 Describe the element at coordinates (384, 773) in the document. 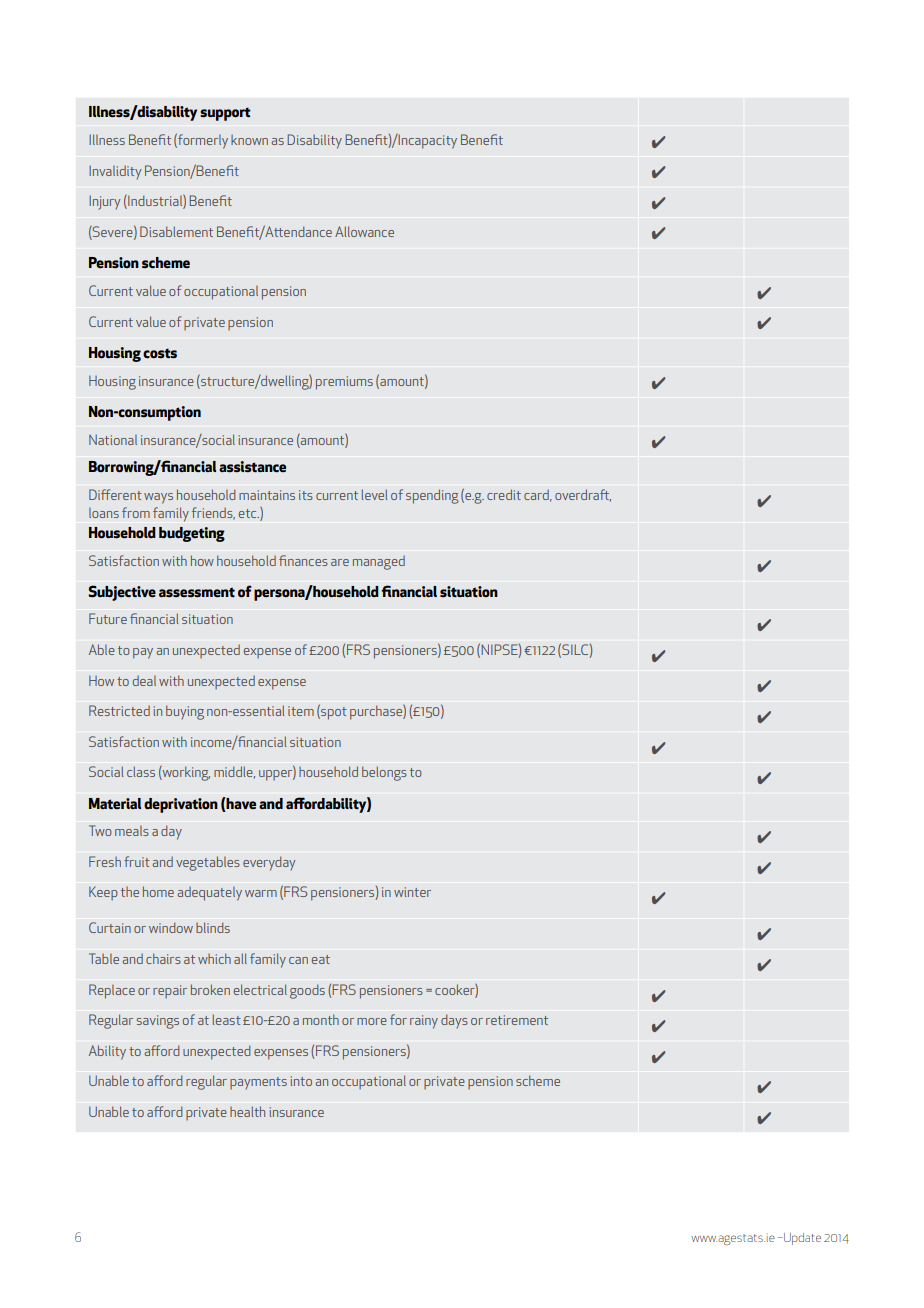

I see `belongs` at that location.
